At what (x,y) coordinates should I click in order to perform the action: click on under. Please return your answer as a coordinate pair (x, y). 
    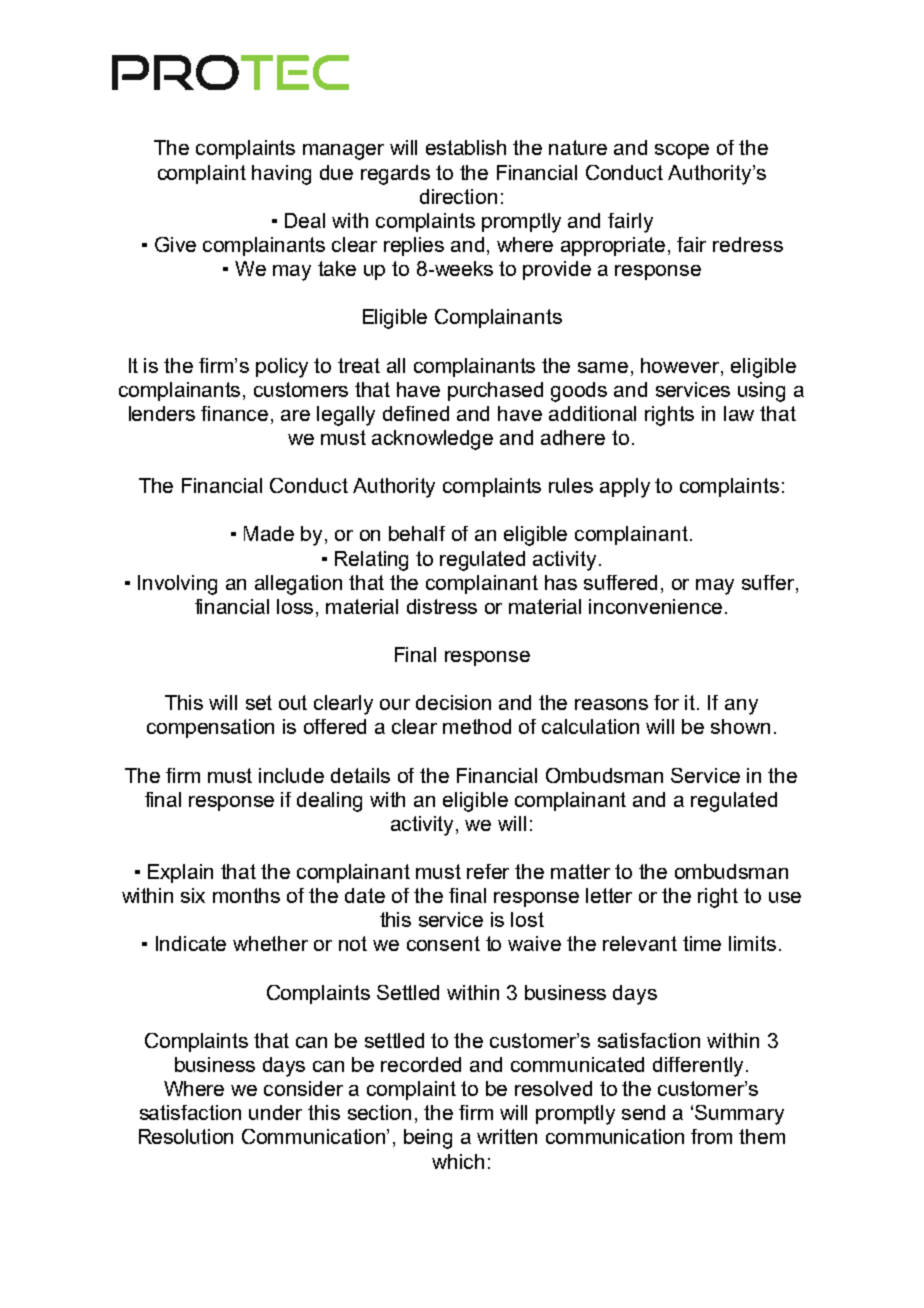
    Looking at the image, I should click on (275, 1112).
